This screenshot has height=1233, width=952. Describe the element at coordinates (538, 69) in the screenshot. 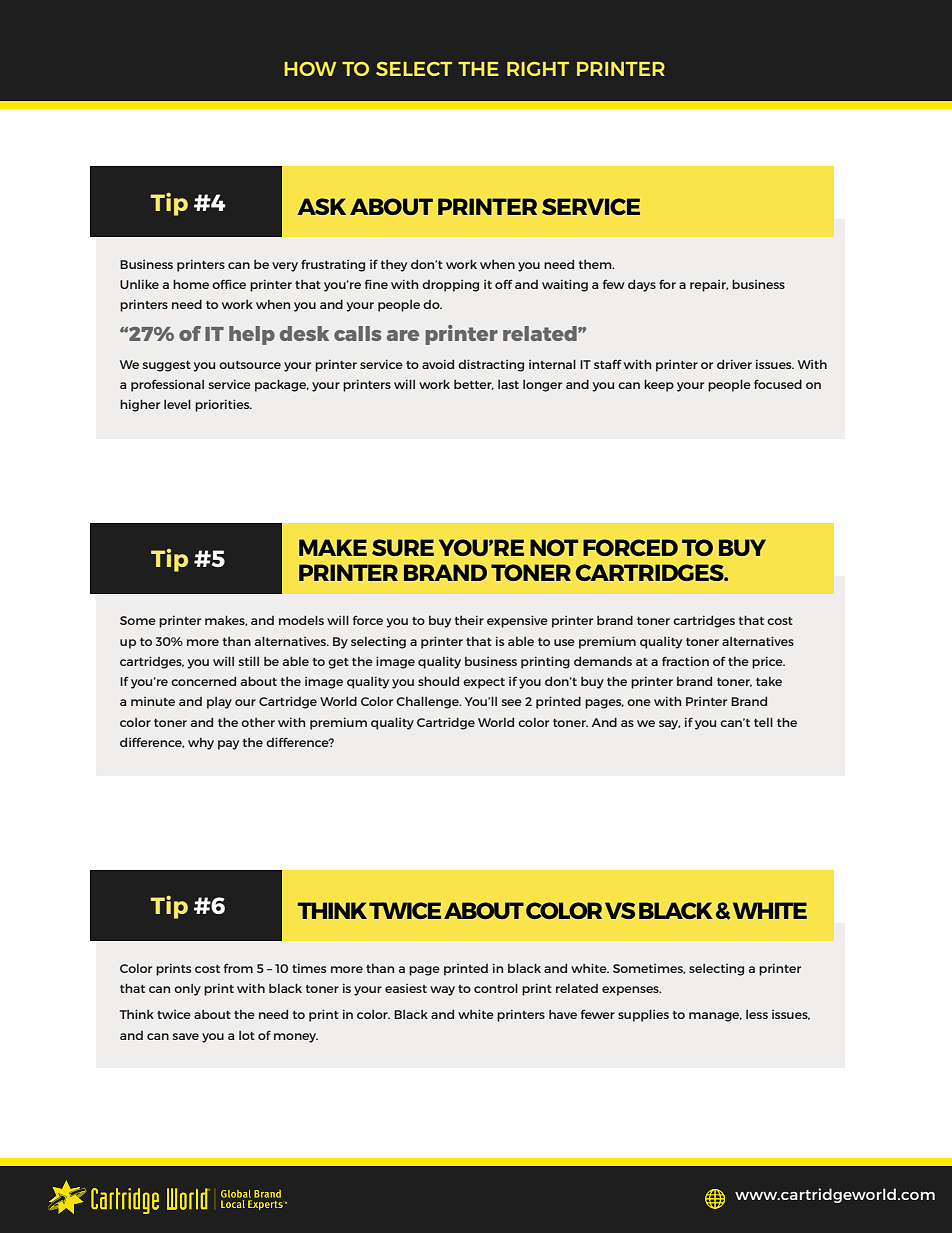

I see `RIGHT` at that location.
